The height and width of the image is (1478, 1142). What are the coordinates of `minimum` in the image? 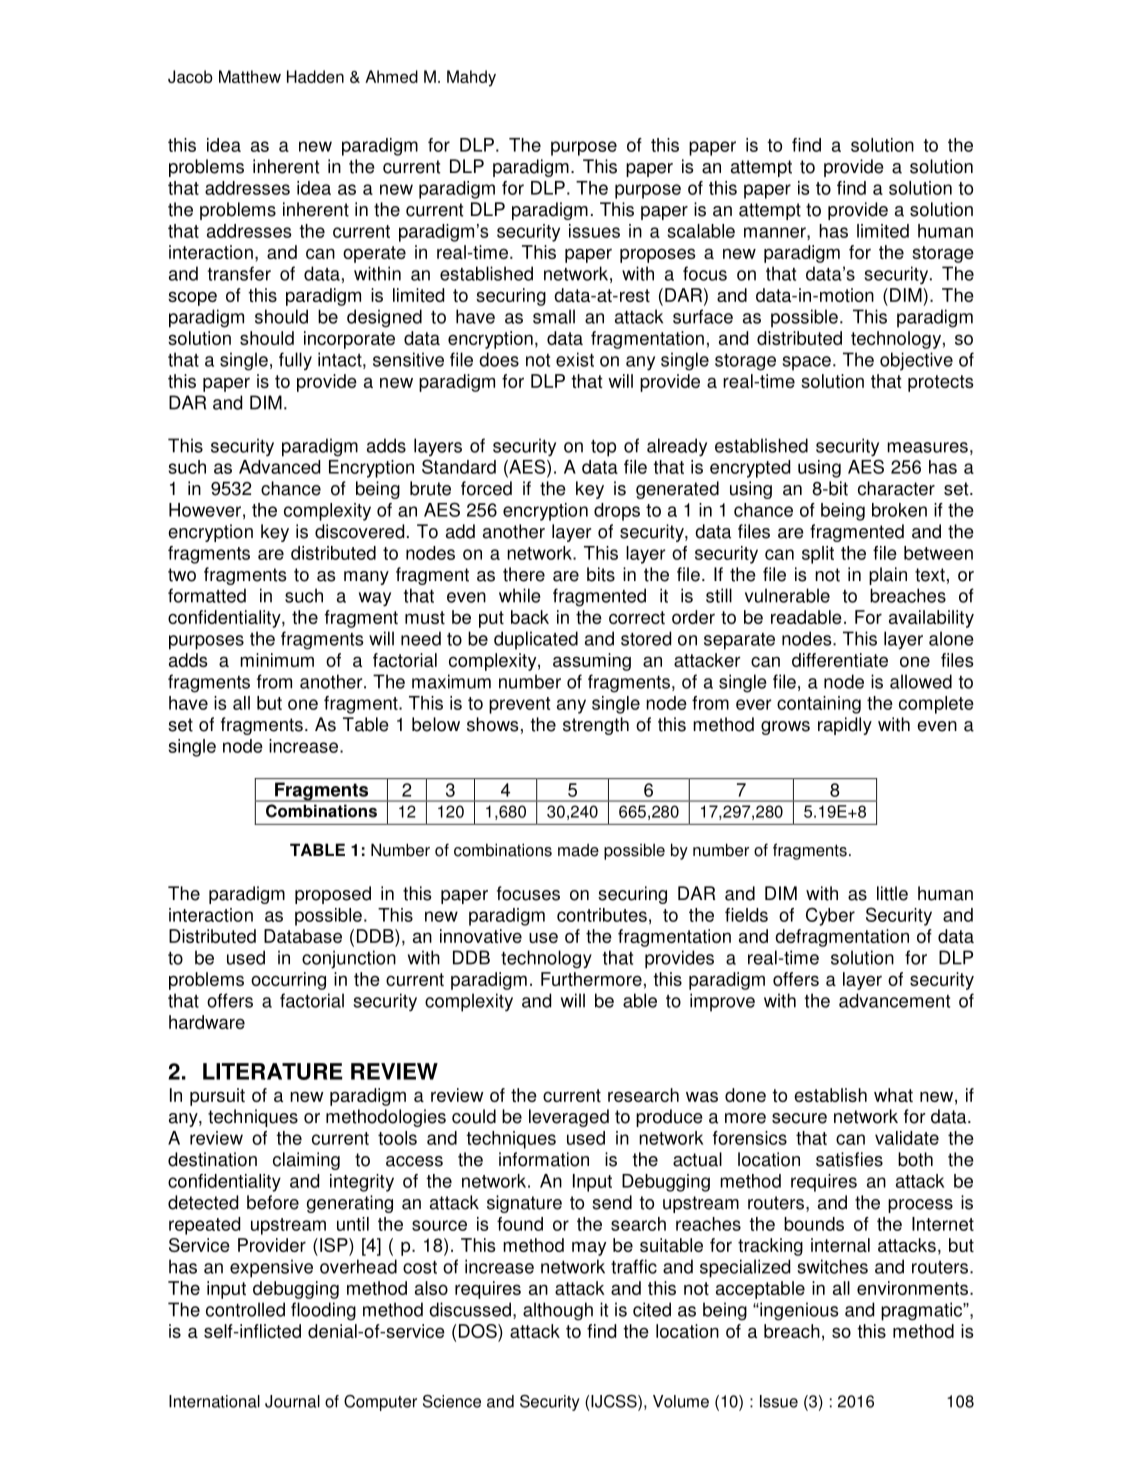 It's located at (277, 660).
